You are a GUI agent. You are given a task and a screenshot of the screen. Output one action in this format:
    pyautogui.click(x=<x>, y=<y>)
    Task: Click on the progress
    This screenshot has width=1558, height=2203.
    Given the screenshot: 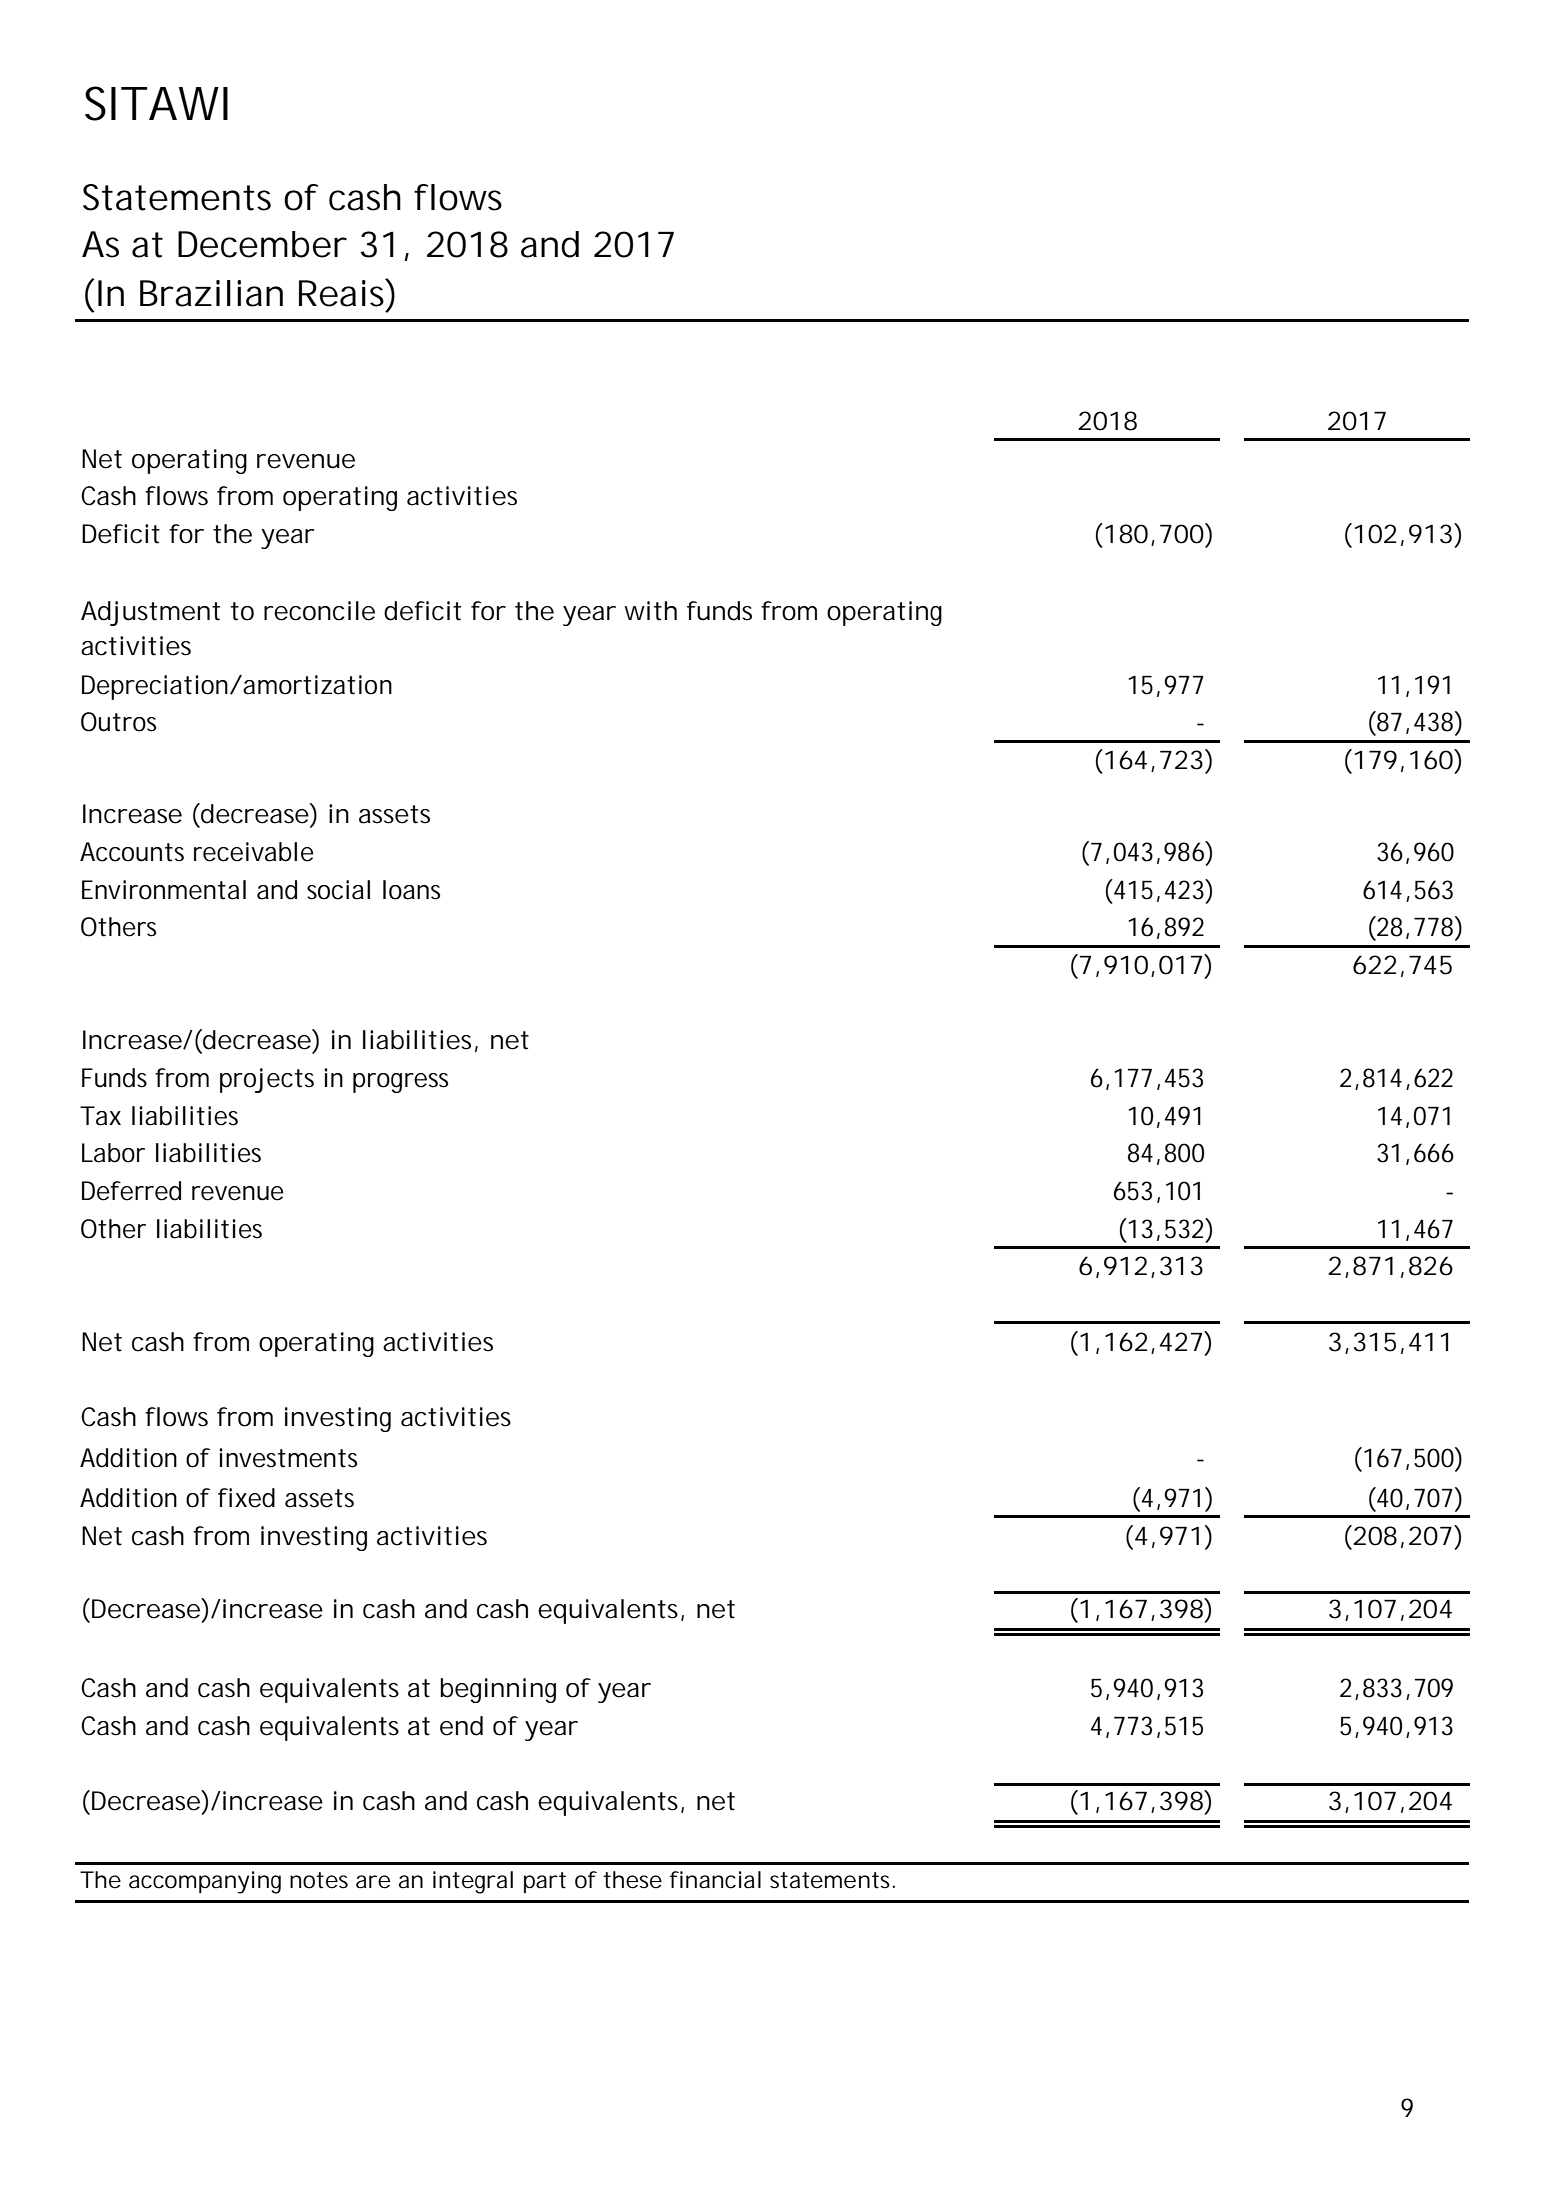 What is the action you would take?
    pyautogui.click(x=400, y=1083)
